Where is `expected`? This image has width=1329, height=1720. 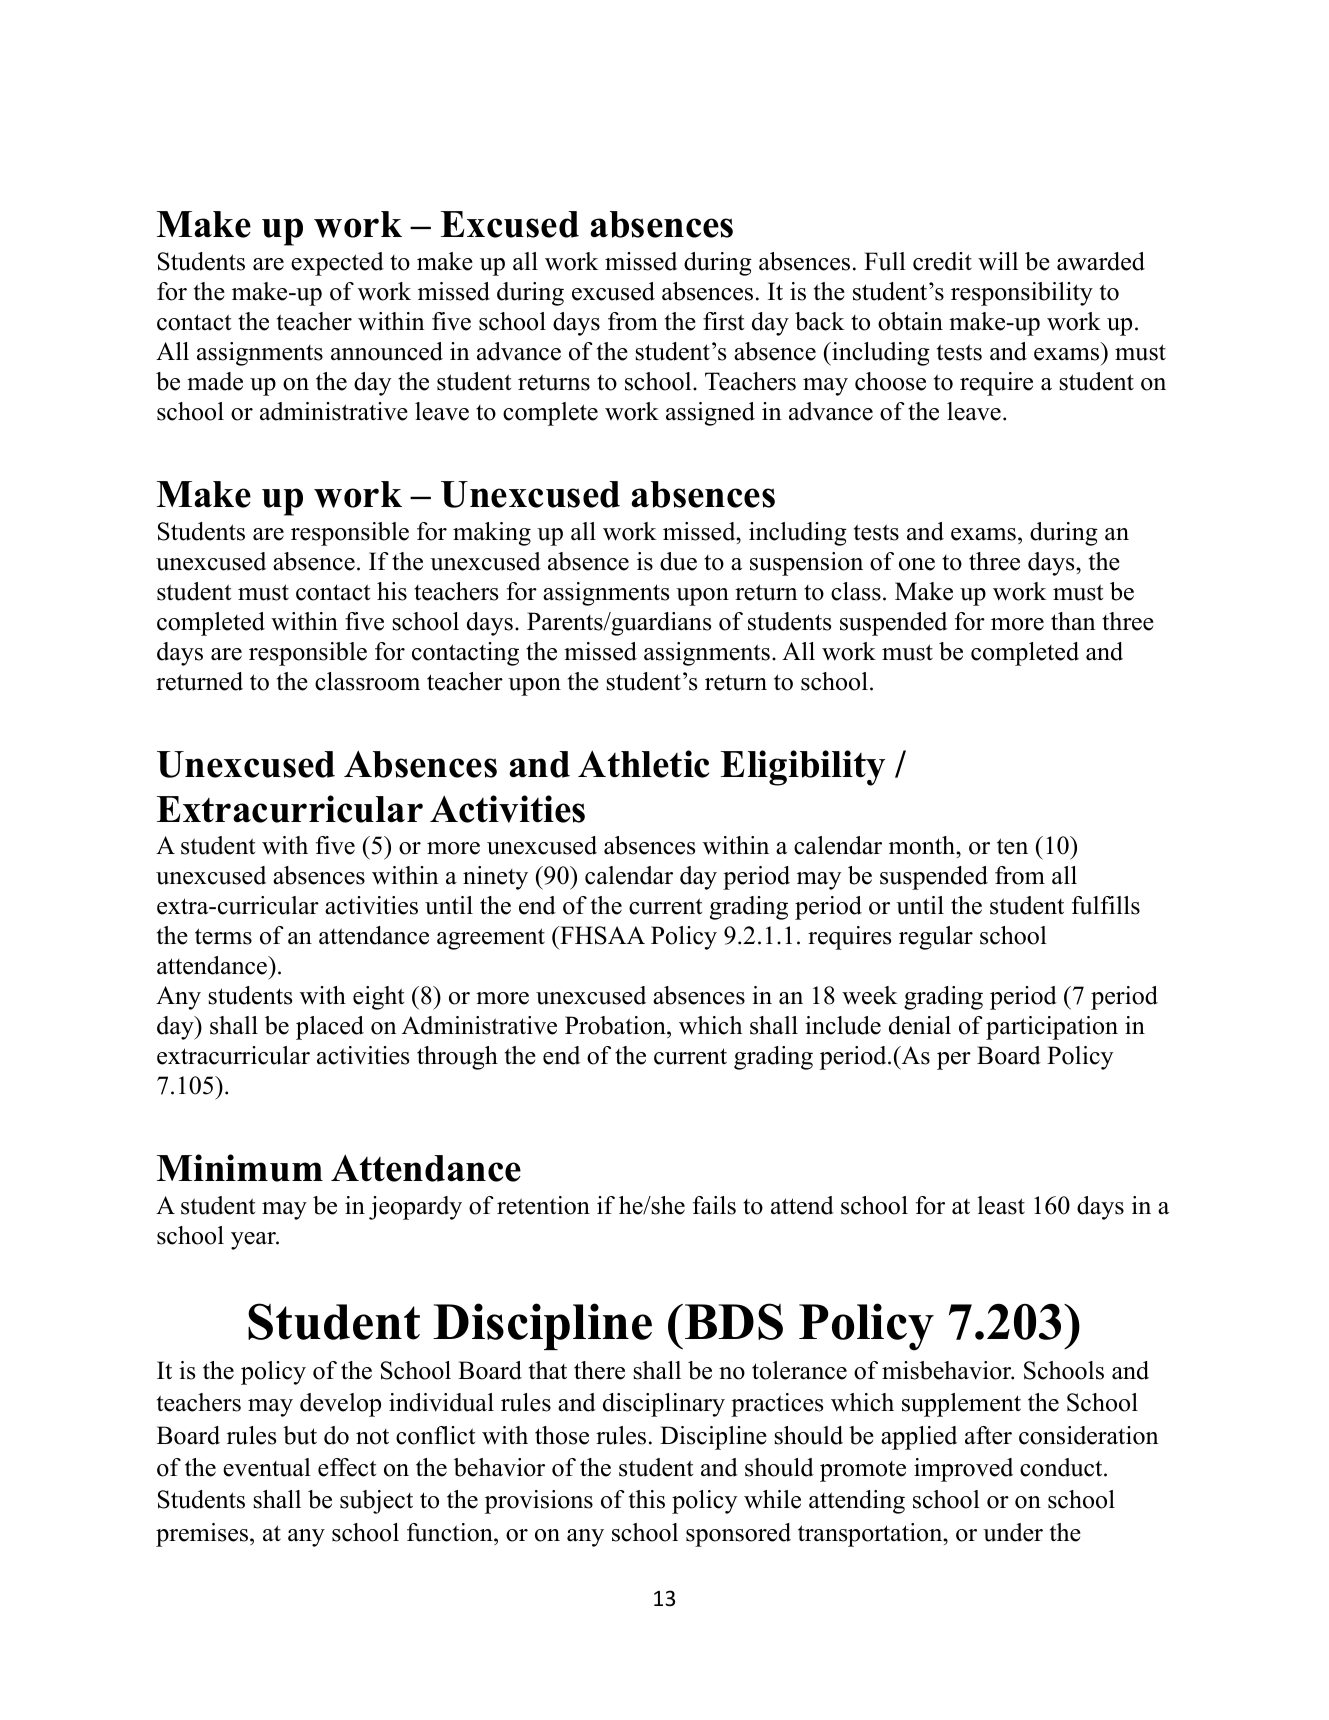 expected is located at coordinates (337, 264).
